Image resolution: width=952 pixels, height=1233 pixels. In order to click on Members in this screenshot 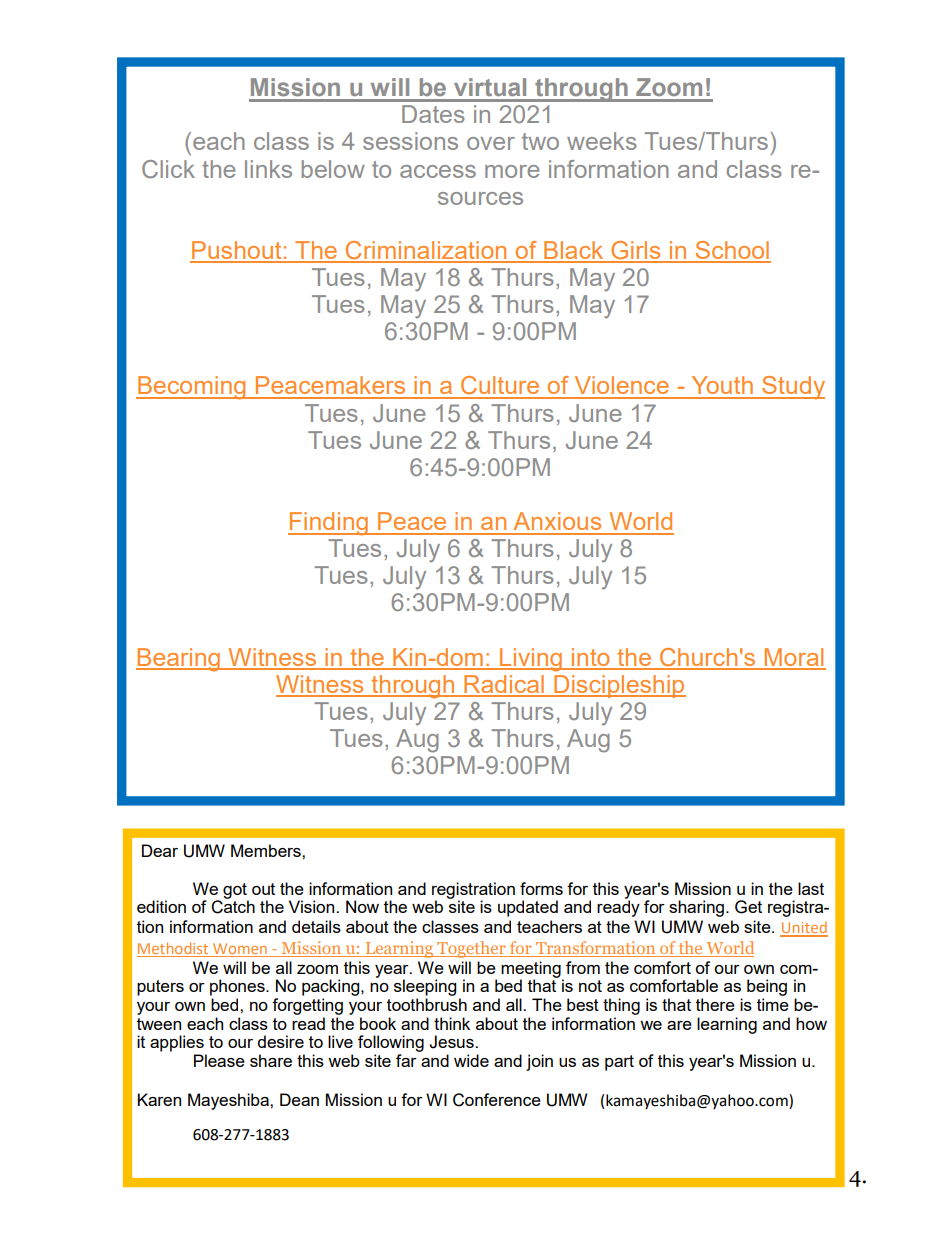, I will do `click(267, 850)`.
